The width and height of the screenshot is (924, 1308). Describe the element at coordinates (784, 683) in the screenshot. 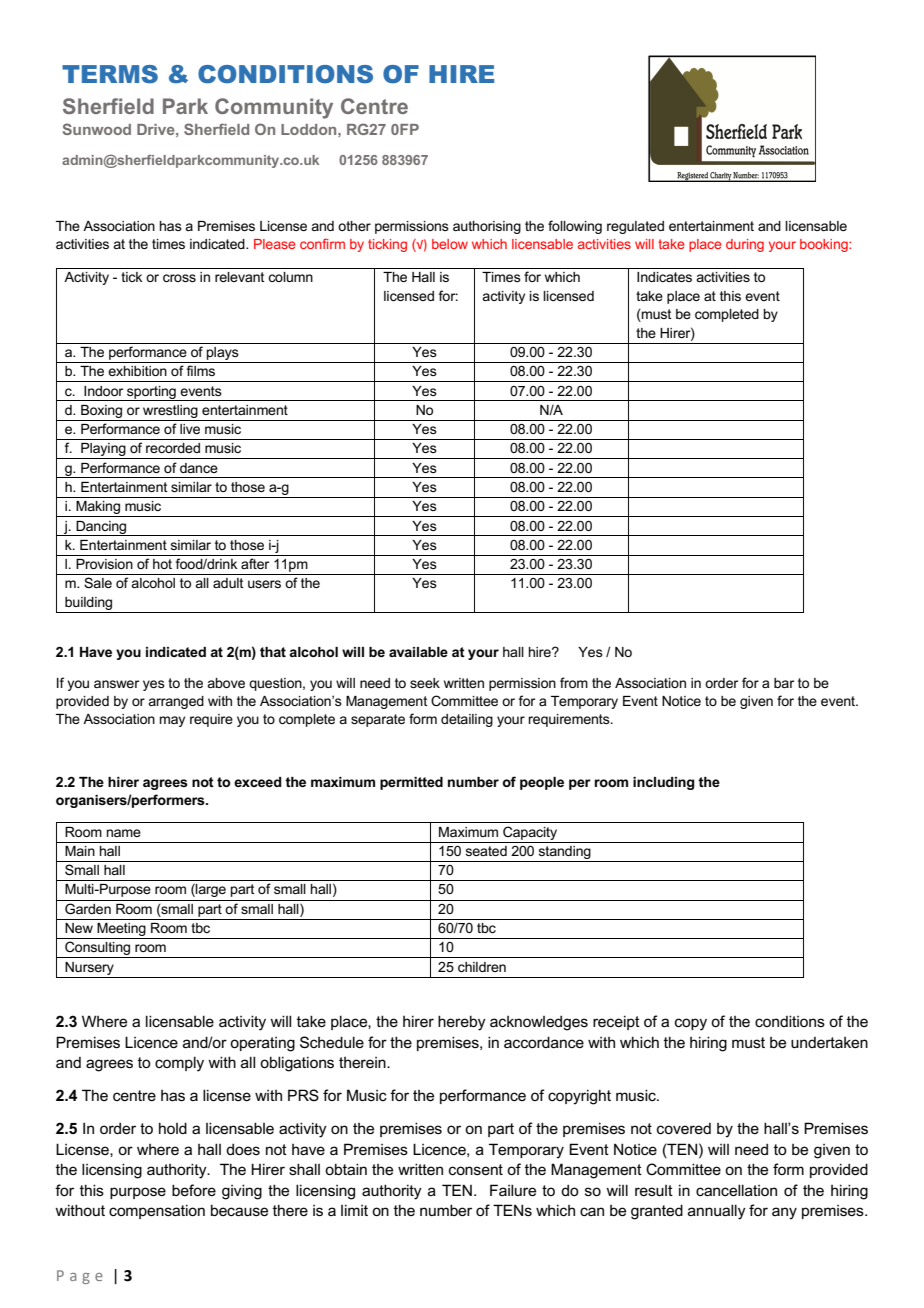

I see `bar` at that location.
